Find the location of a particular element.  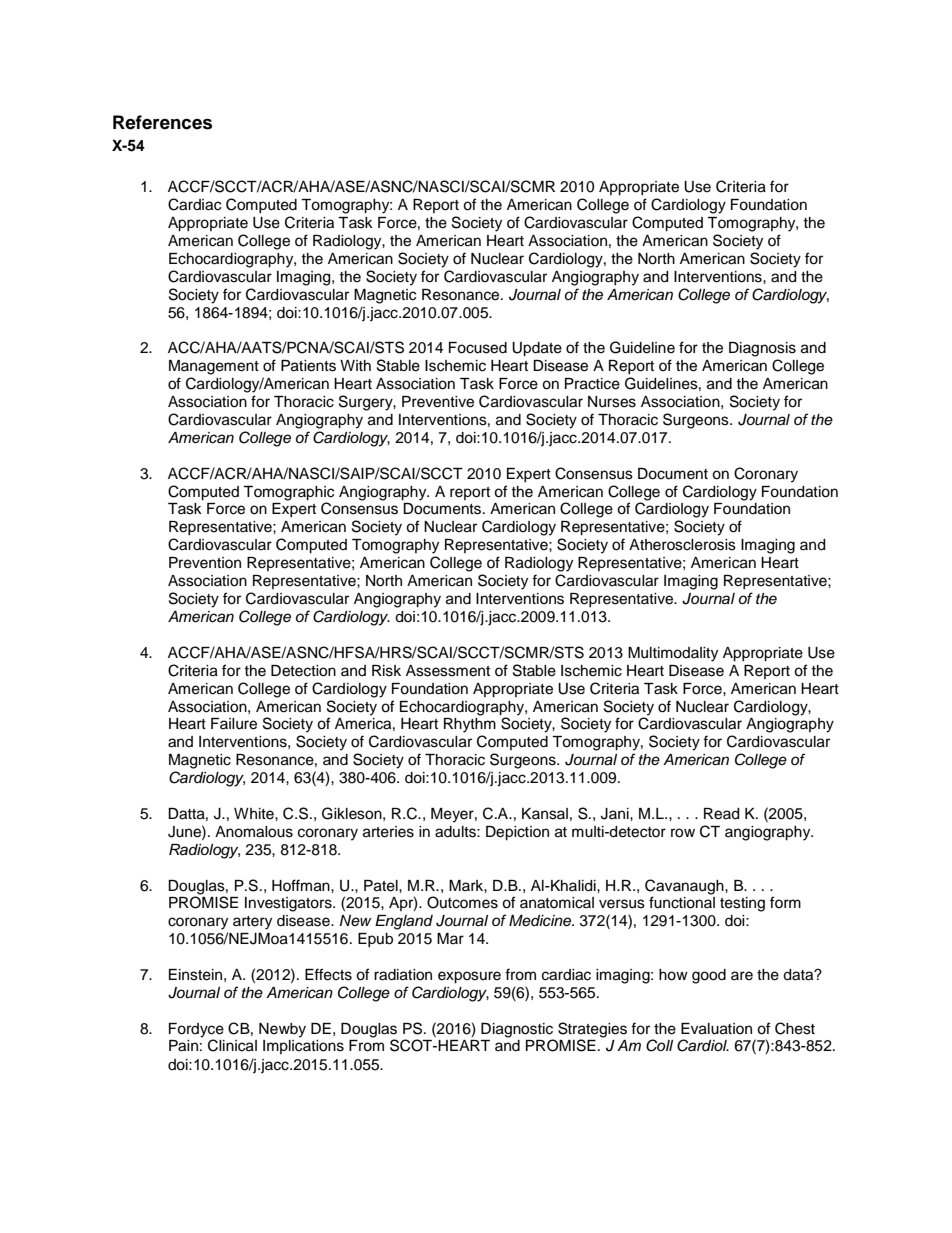

Atherosclerosis is located at coordinates (682, 545).
